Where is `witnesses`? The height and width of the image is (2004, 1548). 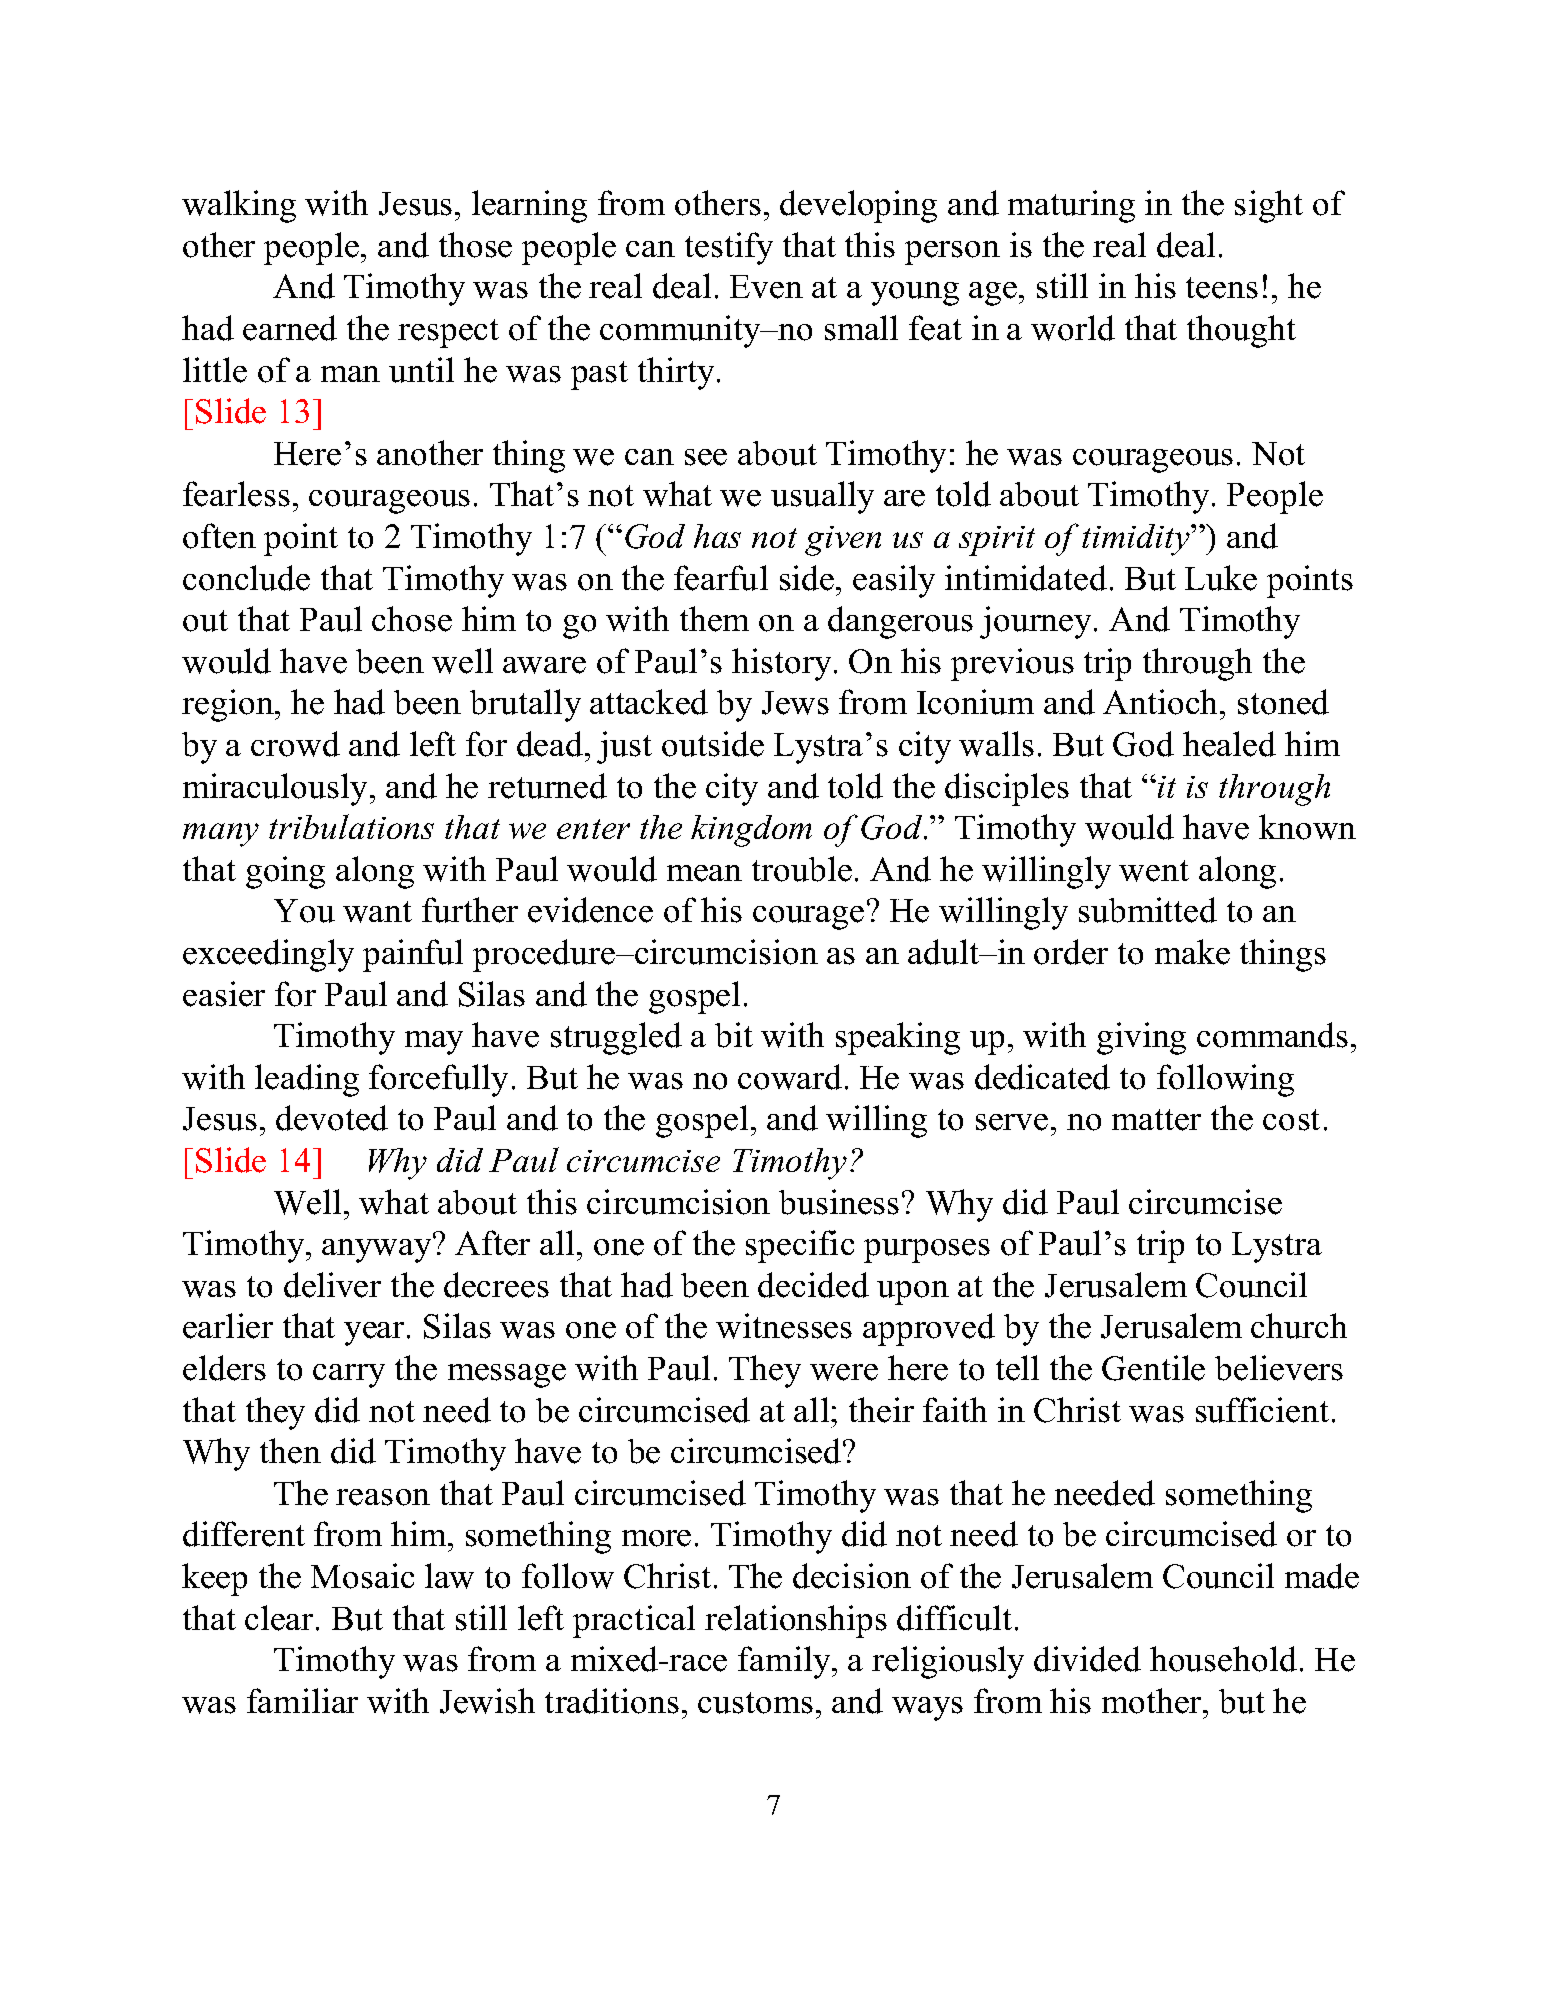 witnesses is located at coordinates (784, 1326).
